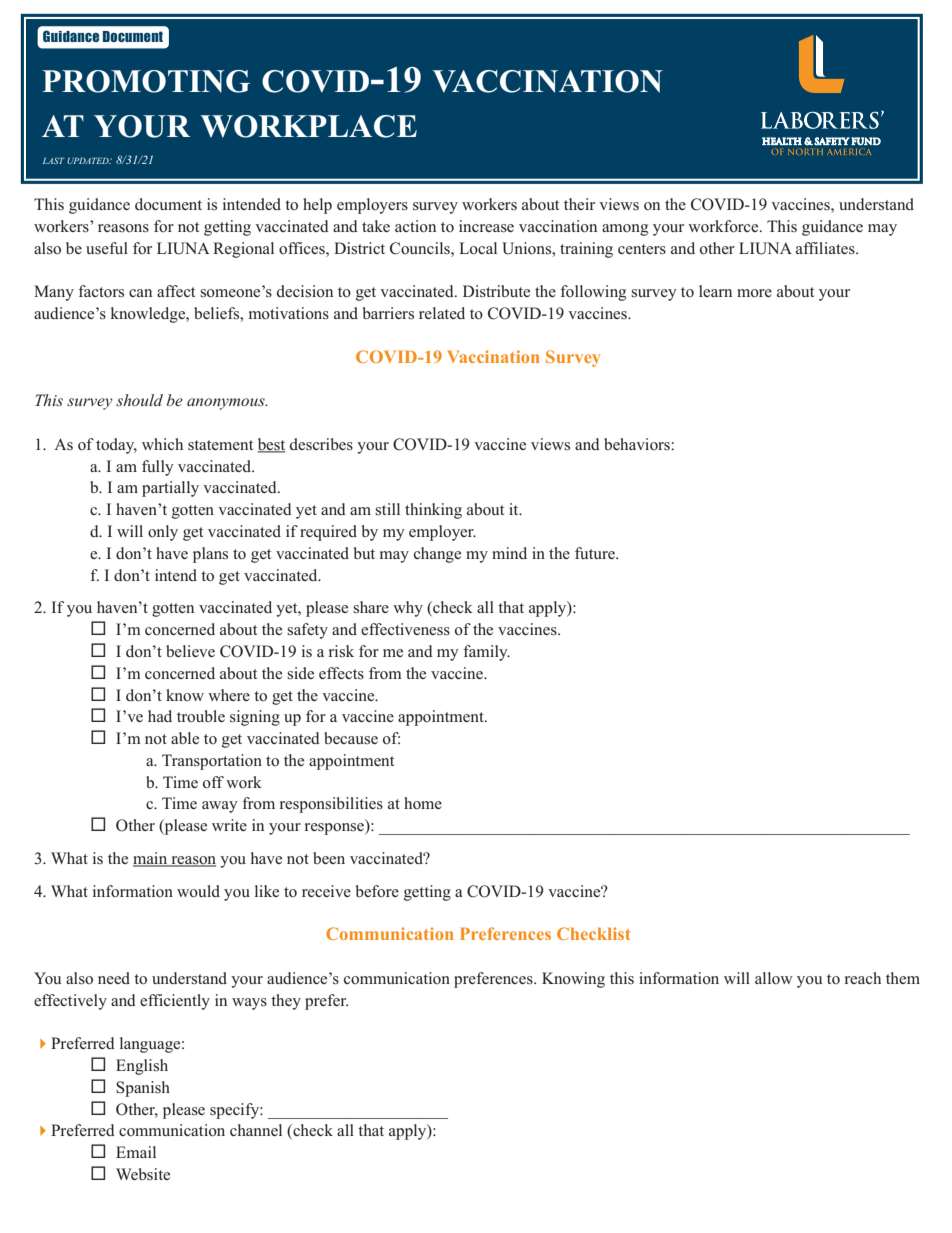 The image size is (952, 1233). What do you see at coordinates (863, 978) in the image?
I see `reach` at bounding box center [863, 978].
